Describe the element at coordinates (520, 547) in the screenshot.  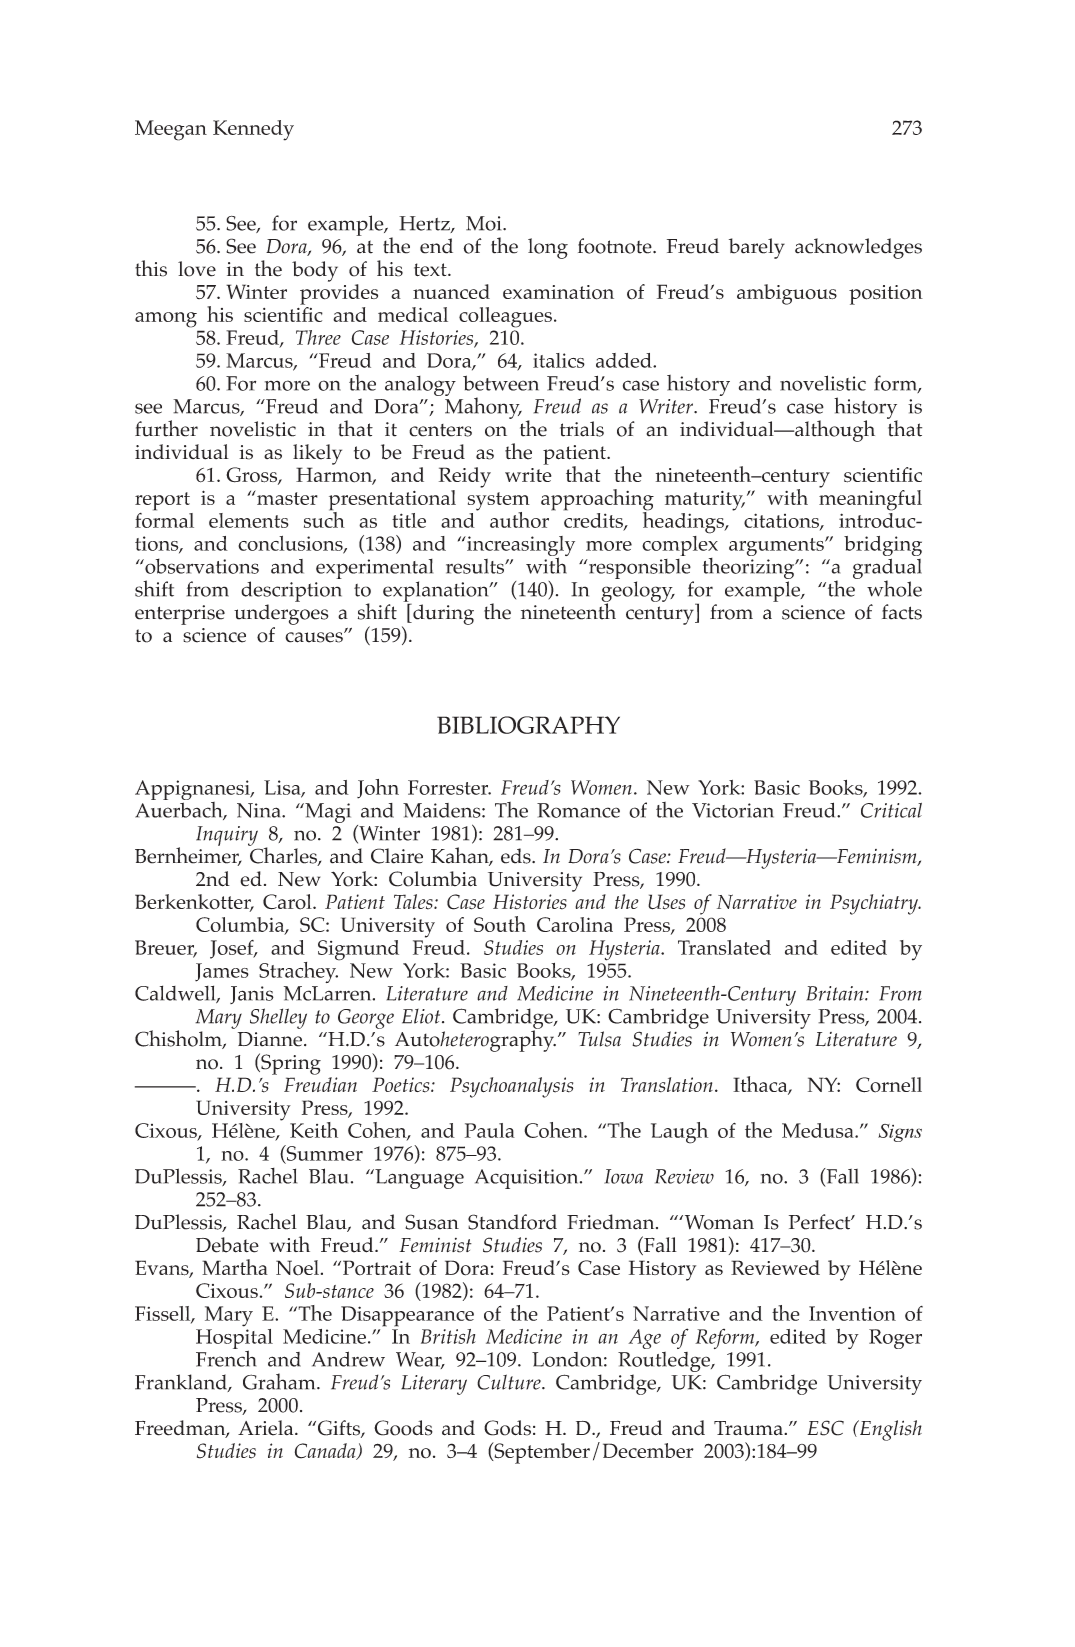
I see `increasingly` at that location.
